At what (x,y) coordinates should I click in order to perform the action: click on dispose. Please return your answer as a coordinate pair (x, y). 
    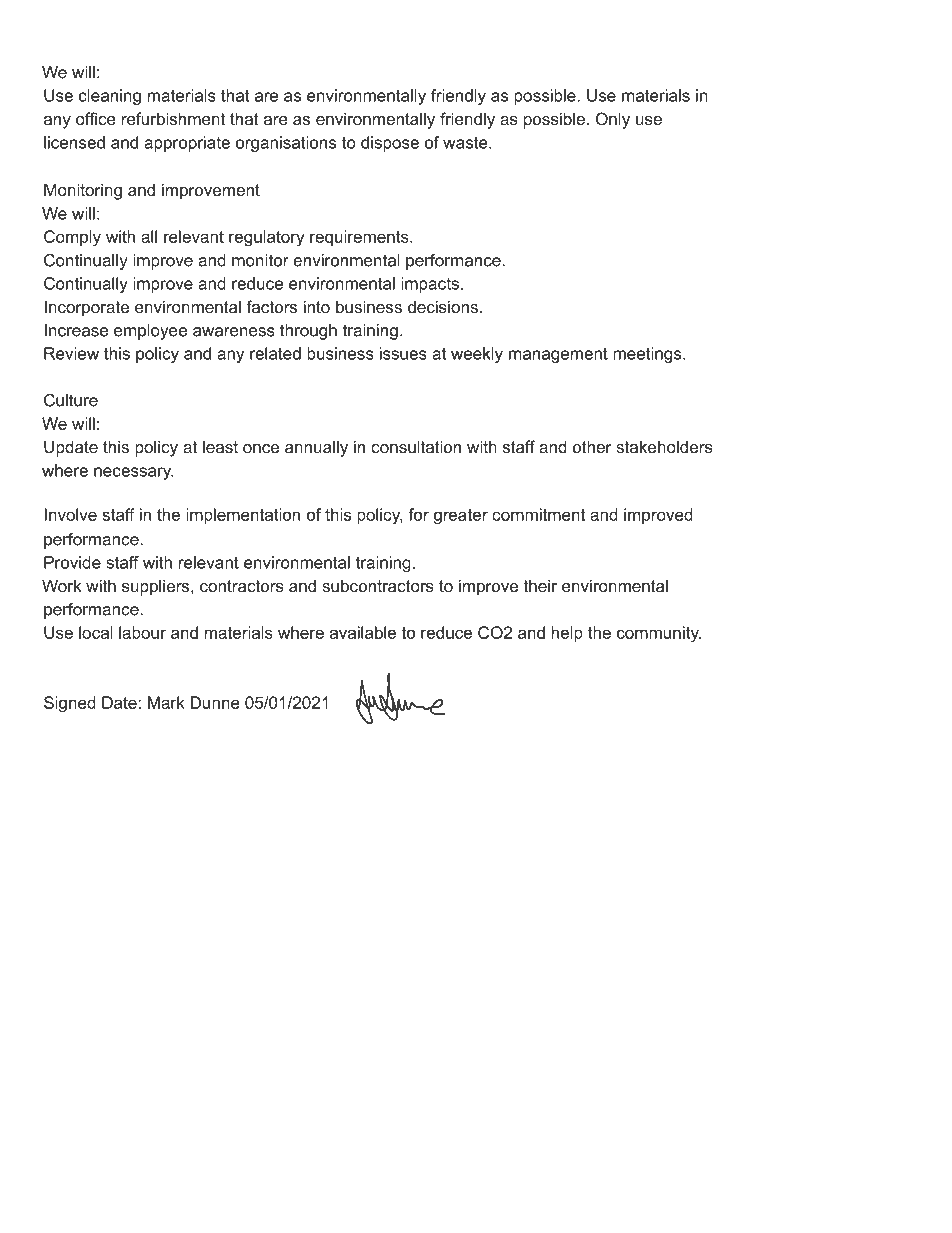
    Looking at the image, I should click on (390, 144).
